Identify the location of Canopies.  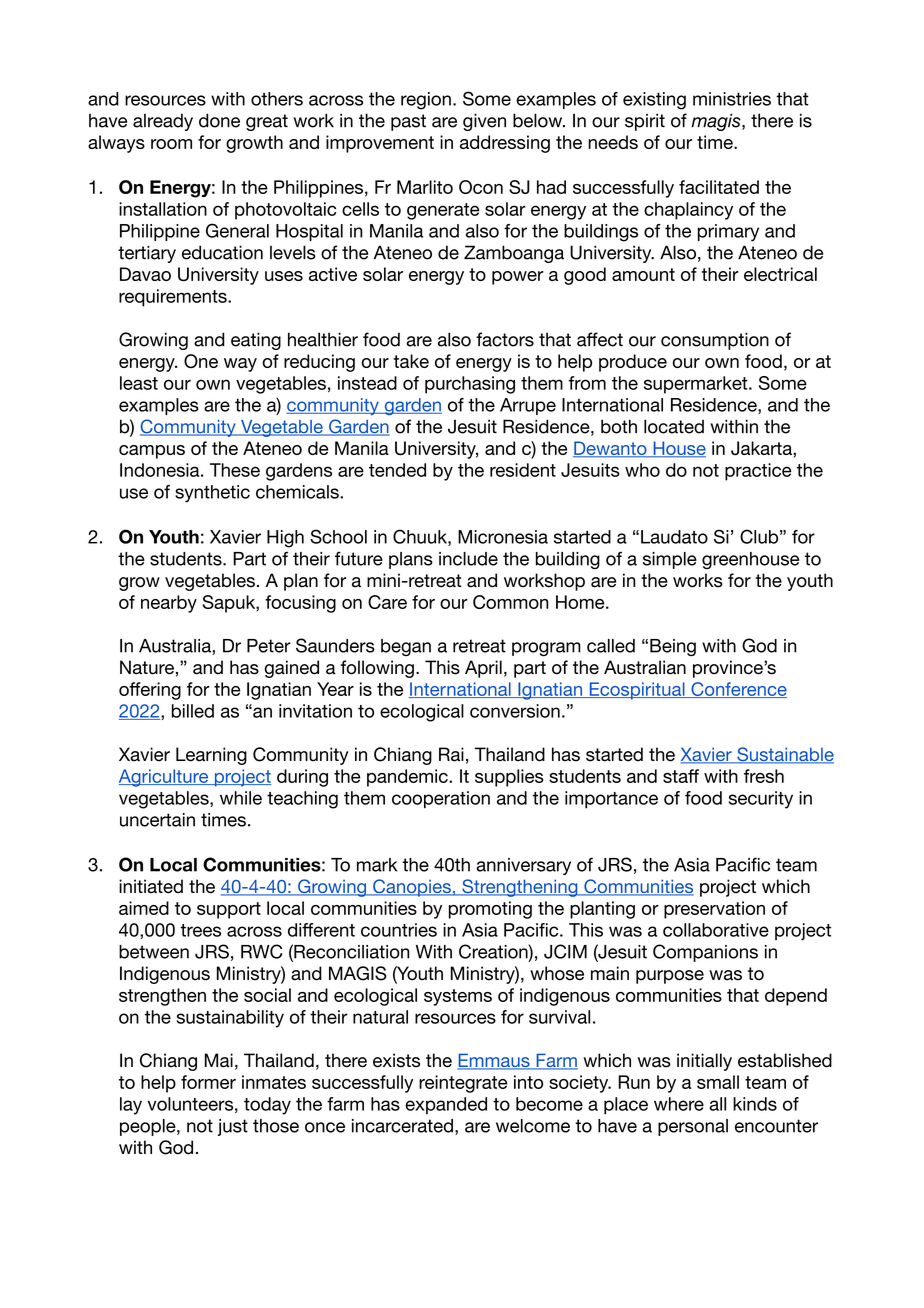
(412, 888).
